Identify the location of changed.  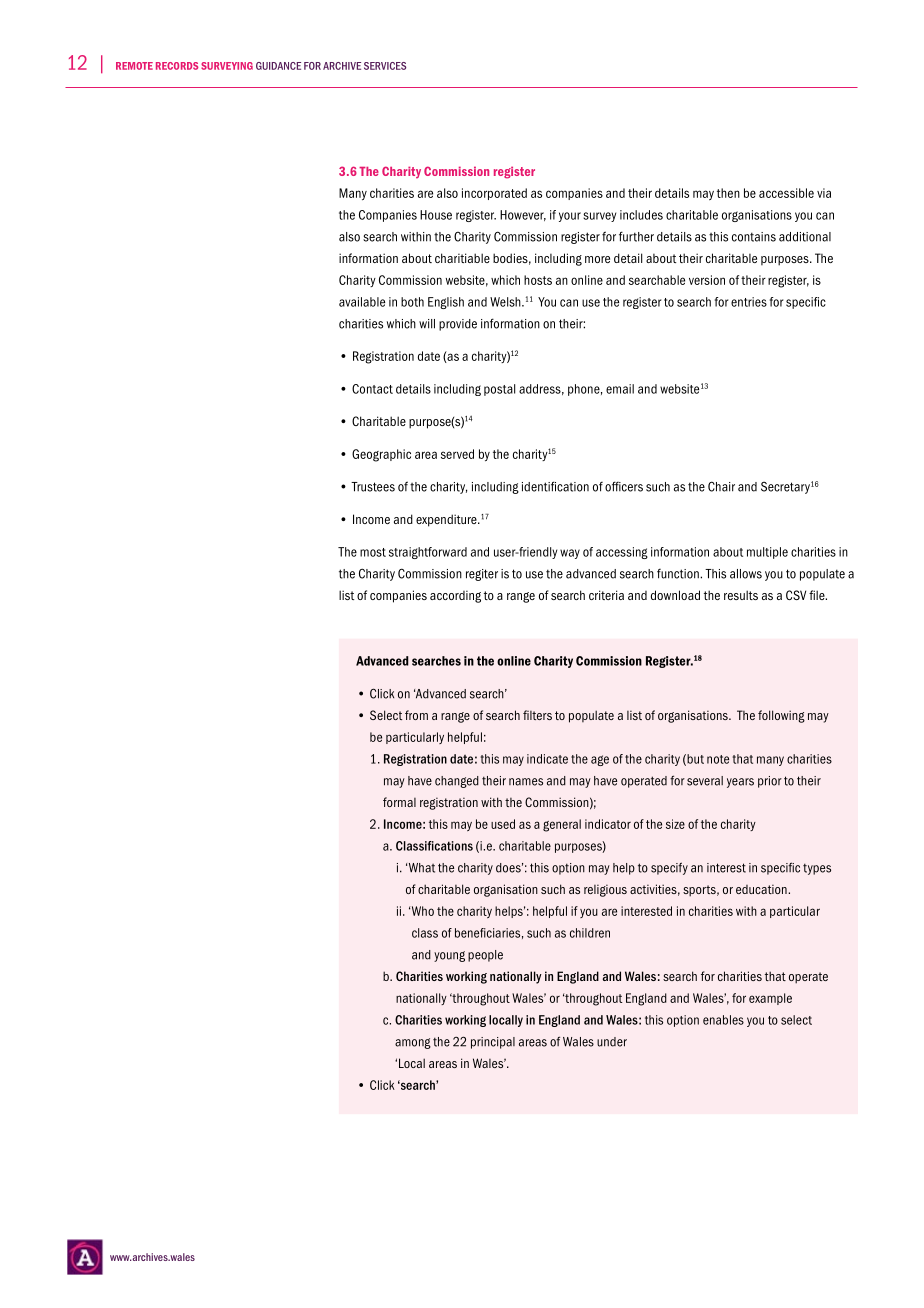
(457, 782).
